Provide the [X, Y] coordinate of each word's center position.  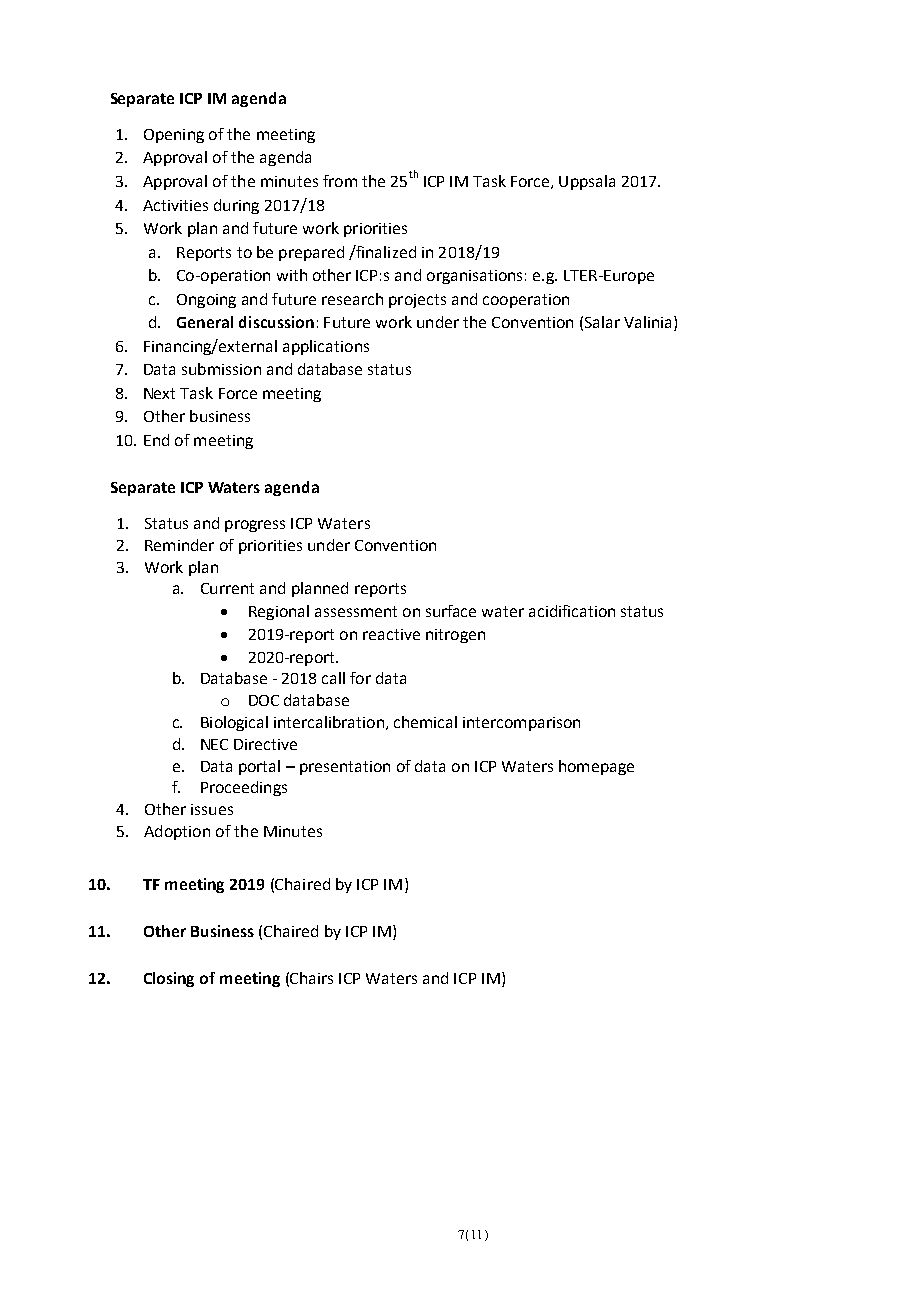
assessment [356, 611]
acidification [572, 611]
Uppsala [587, 182]
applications [326, 347]
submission [221, 369]
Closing [169, 979]
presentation [345, 768]
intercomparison [521, 724]
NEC [214, 744]
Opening [174, 136]
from [340, 181]
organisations [474, 277]
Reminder [179, 545]
